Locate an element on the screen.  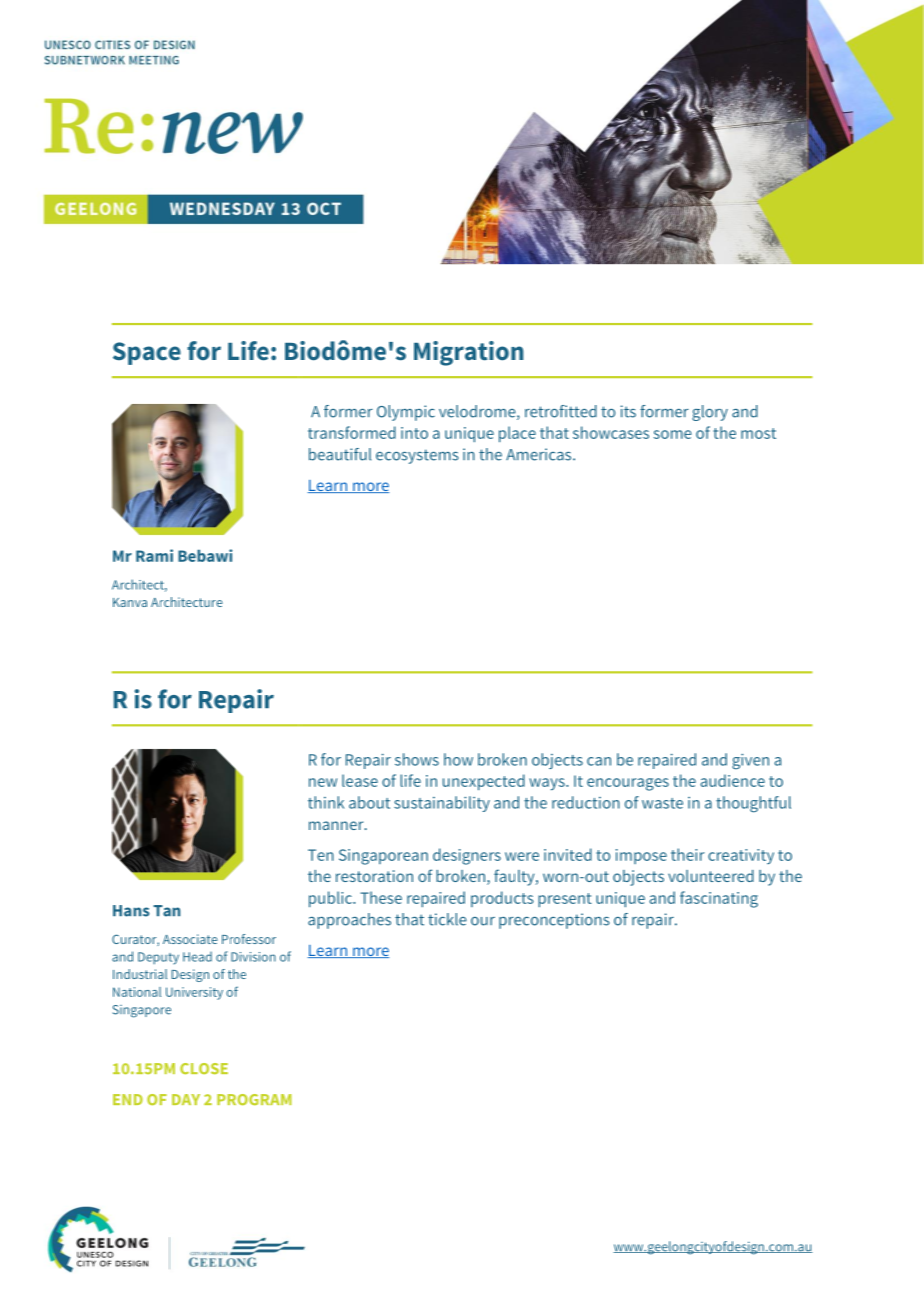
Migration is located at coordinates (469, 353).
